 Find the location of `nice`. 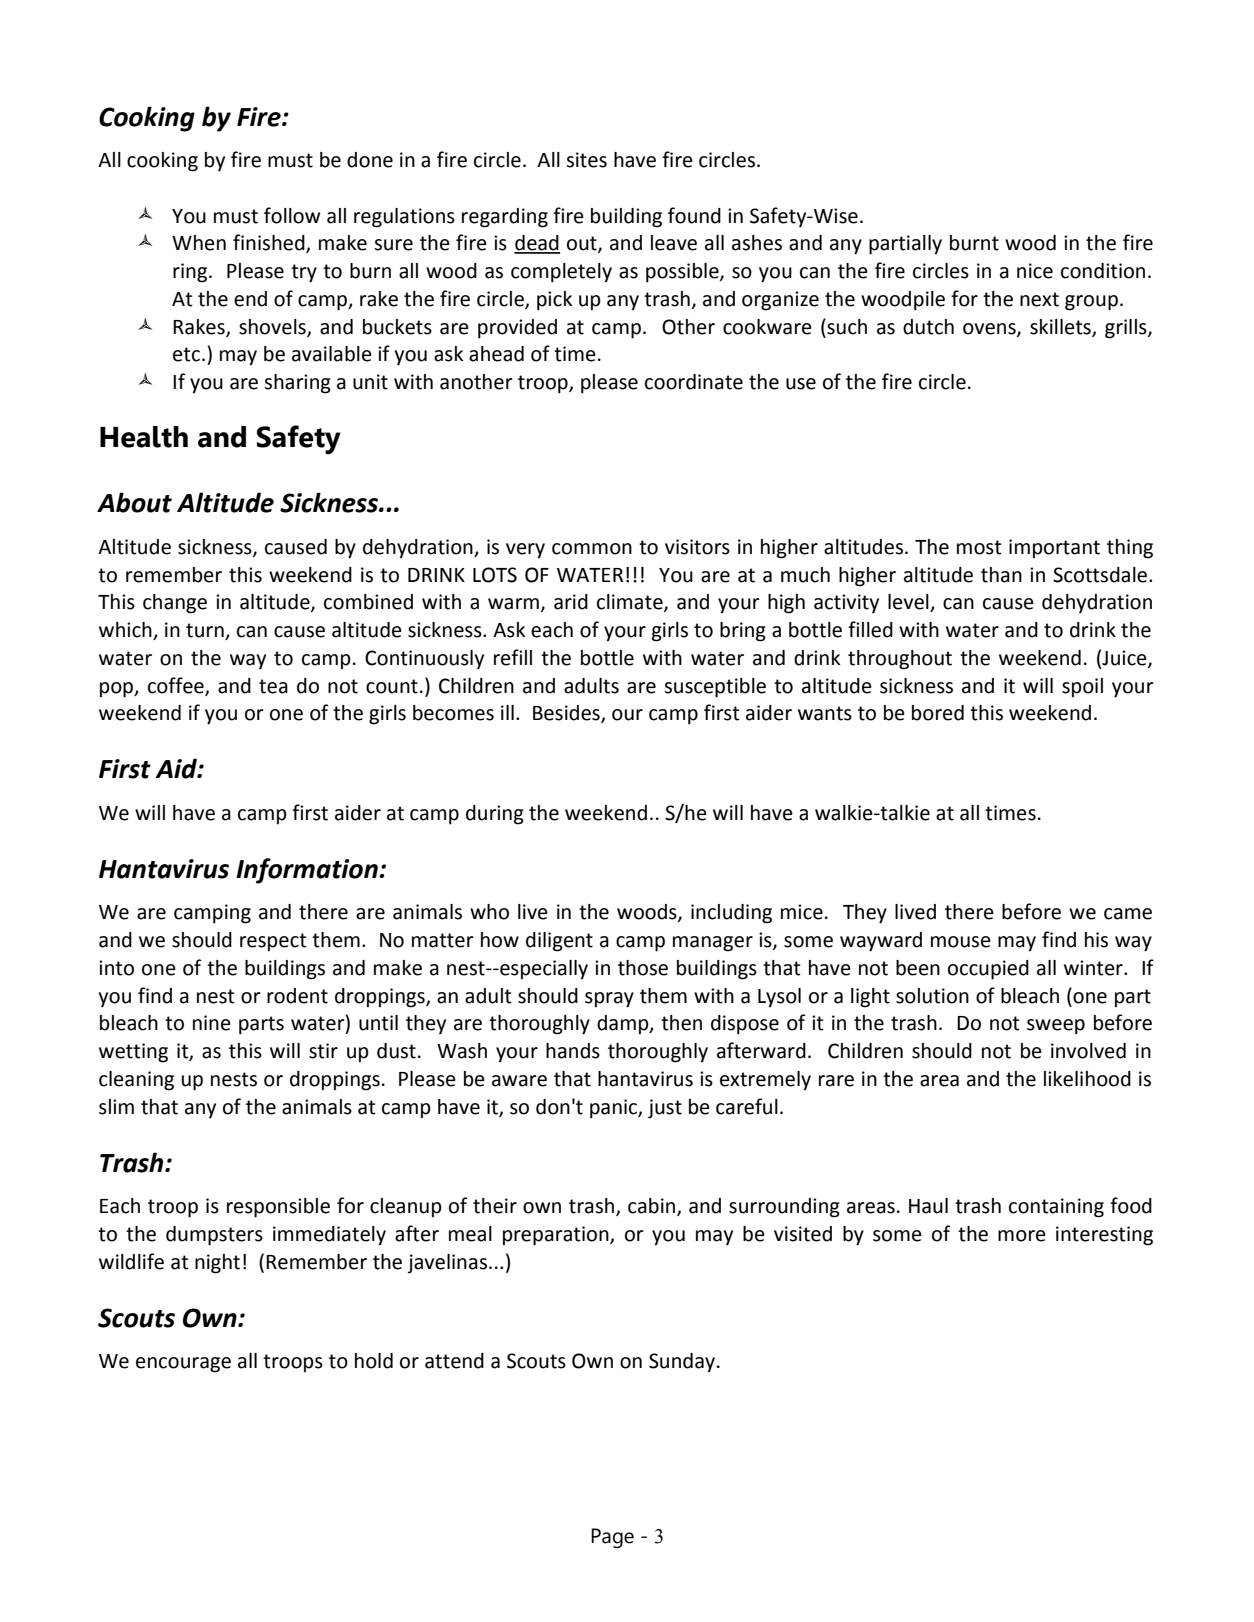

nice is located at coordinates (1035, 271).
